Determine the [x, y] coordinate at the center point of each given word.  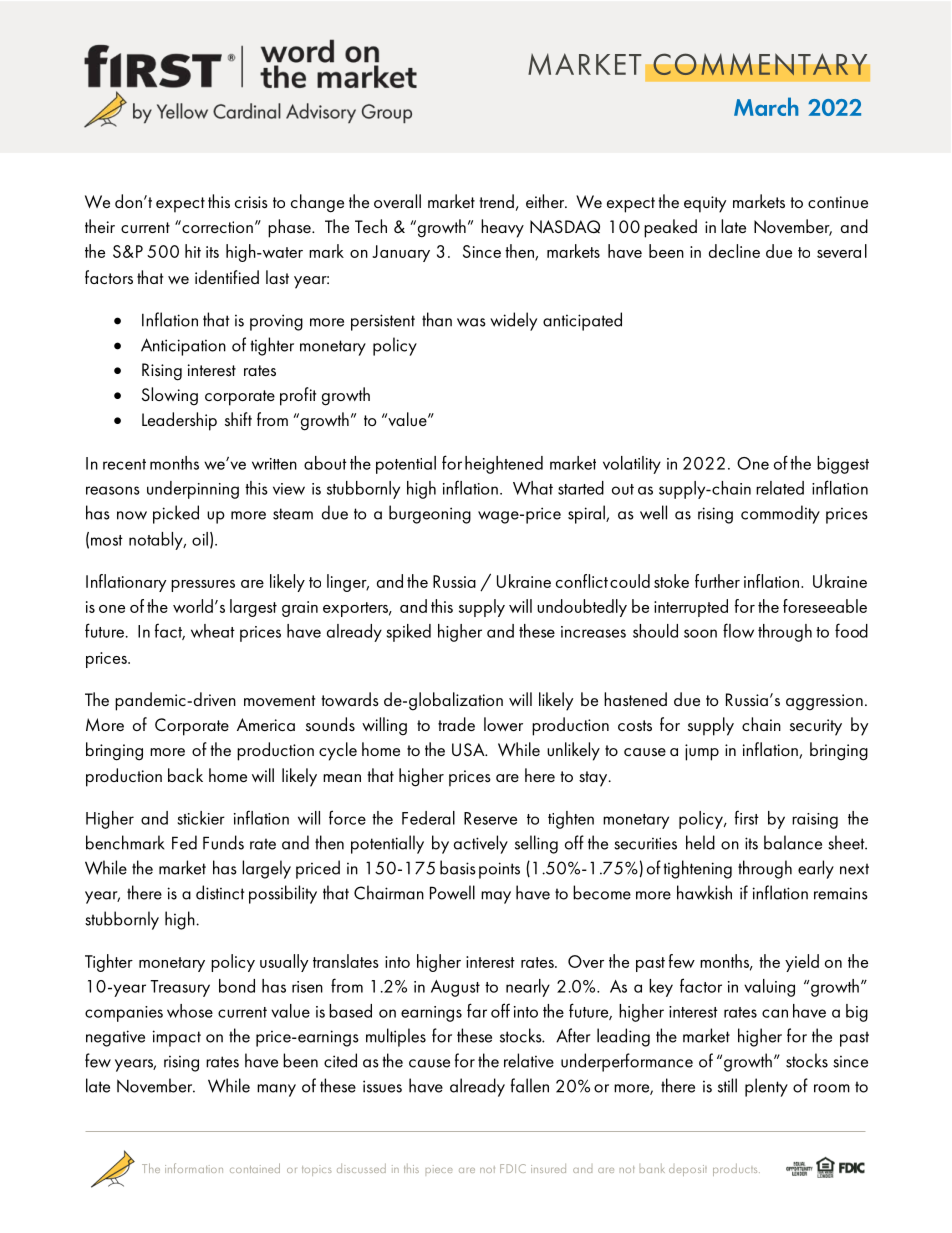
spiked [408, 633]
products [736, 1170]
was [471, 322]
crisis [251, 202]
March [766, 106]
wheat [213, 631]
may [496, 897]
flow [738, 630]
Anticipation [183, 347]
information [194, 1168]
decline [734, 251]
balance [793, 842]
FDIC [513, 1168]
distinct [220, 892]
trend [496, 201]
